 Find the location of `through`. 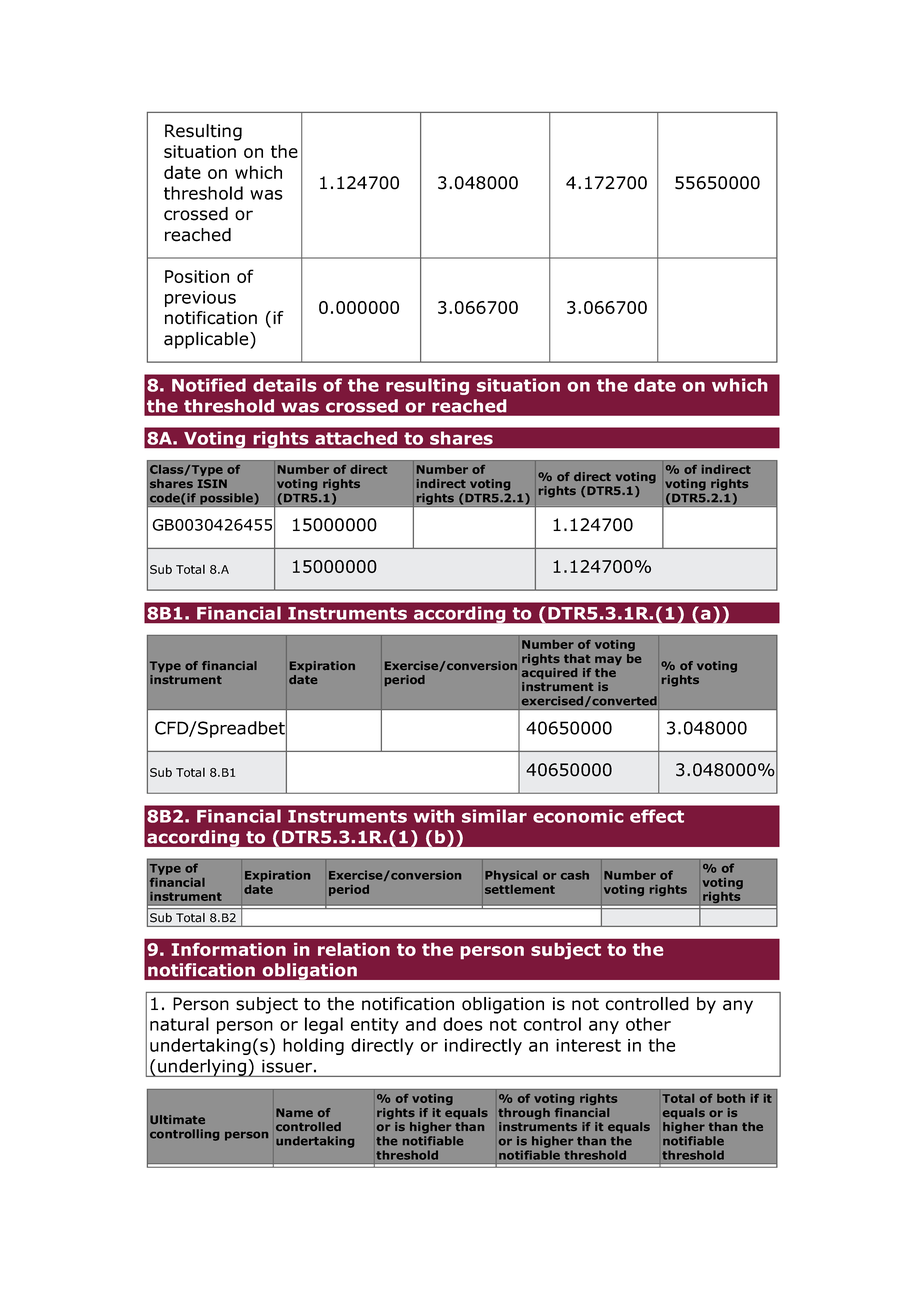

through is located at coordinates (524, 1114).
